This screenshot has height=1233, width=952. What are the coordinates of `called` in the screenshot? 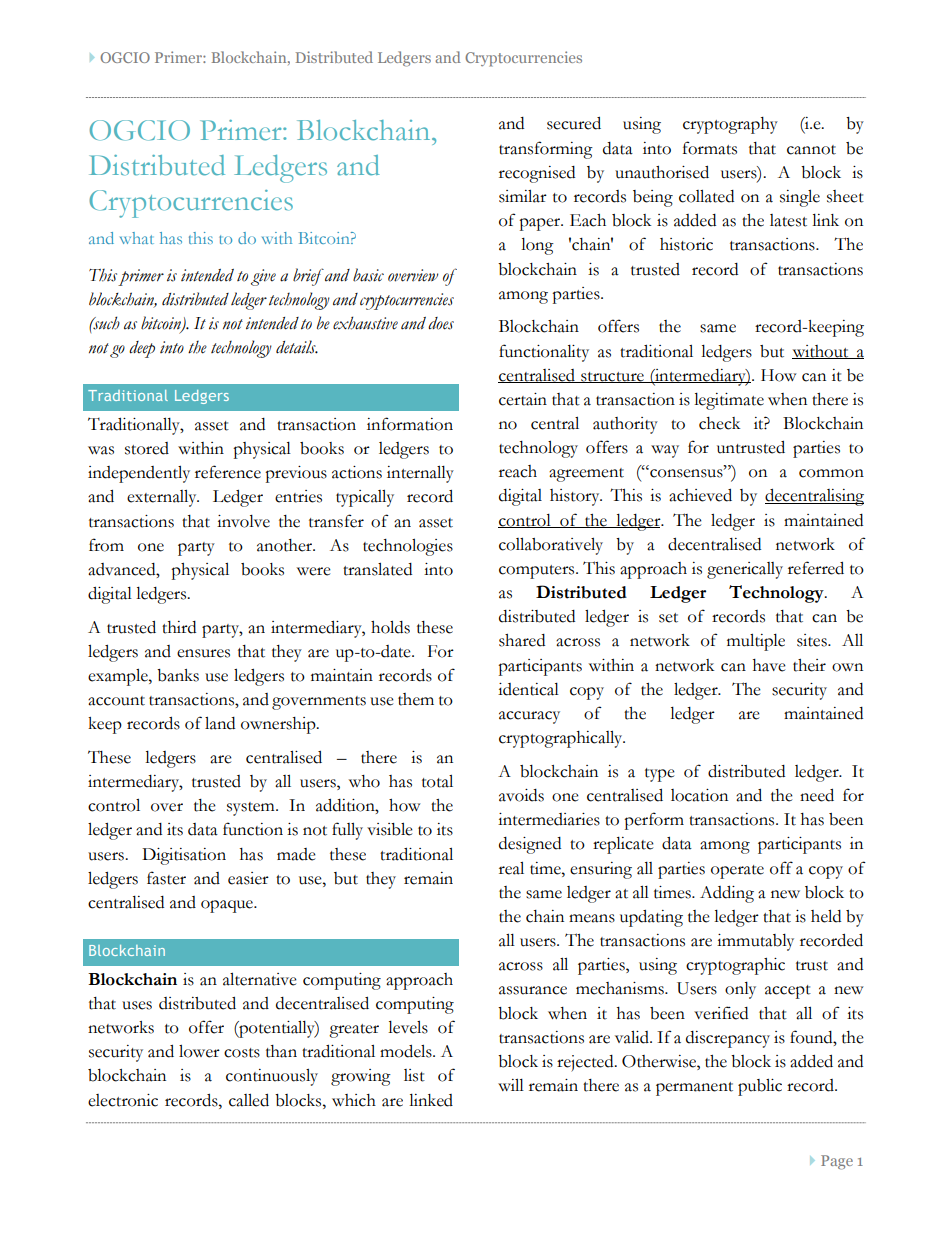 It's located at (249, 1100).
